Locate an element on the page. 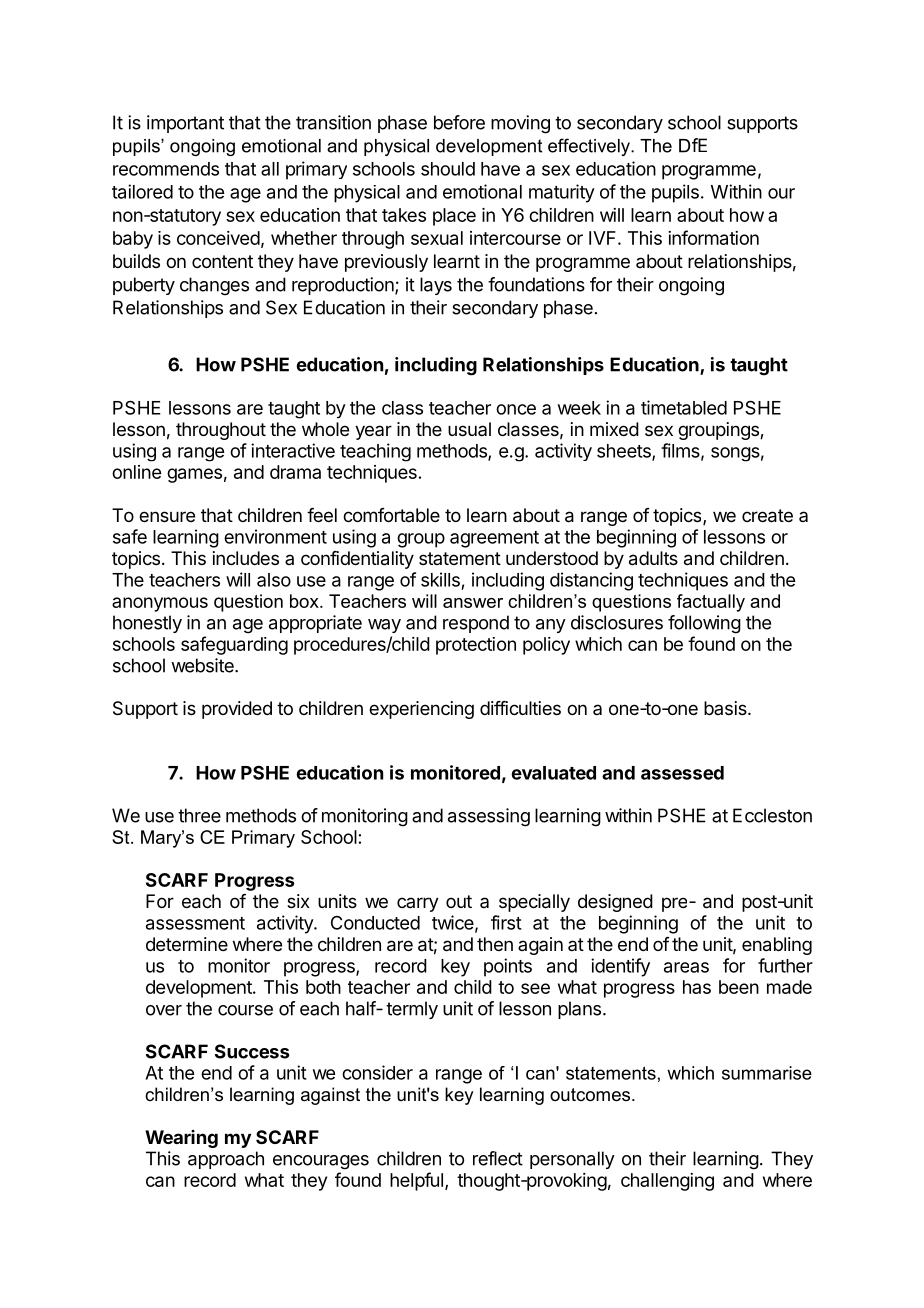 The width and height of the document is (924, 1308). approach is located at coordinates (226, 1160).
